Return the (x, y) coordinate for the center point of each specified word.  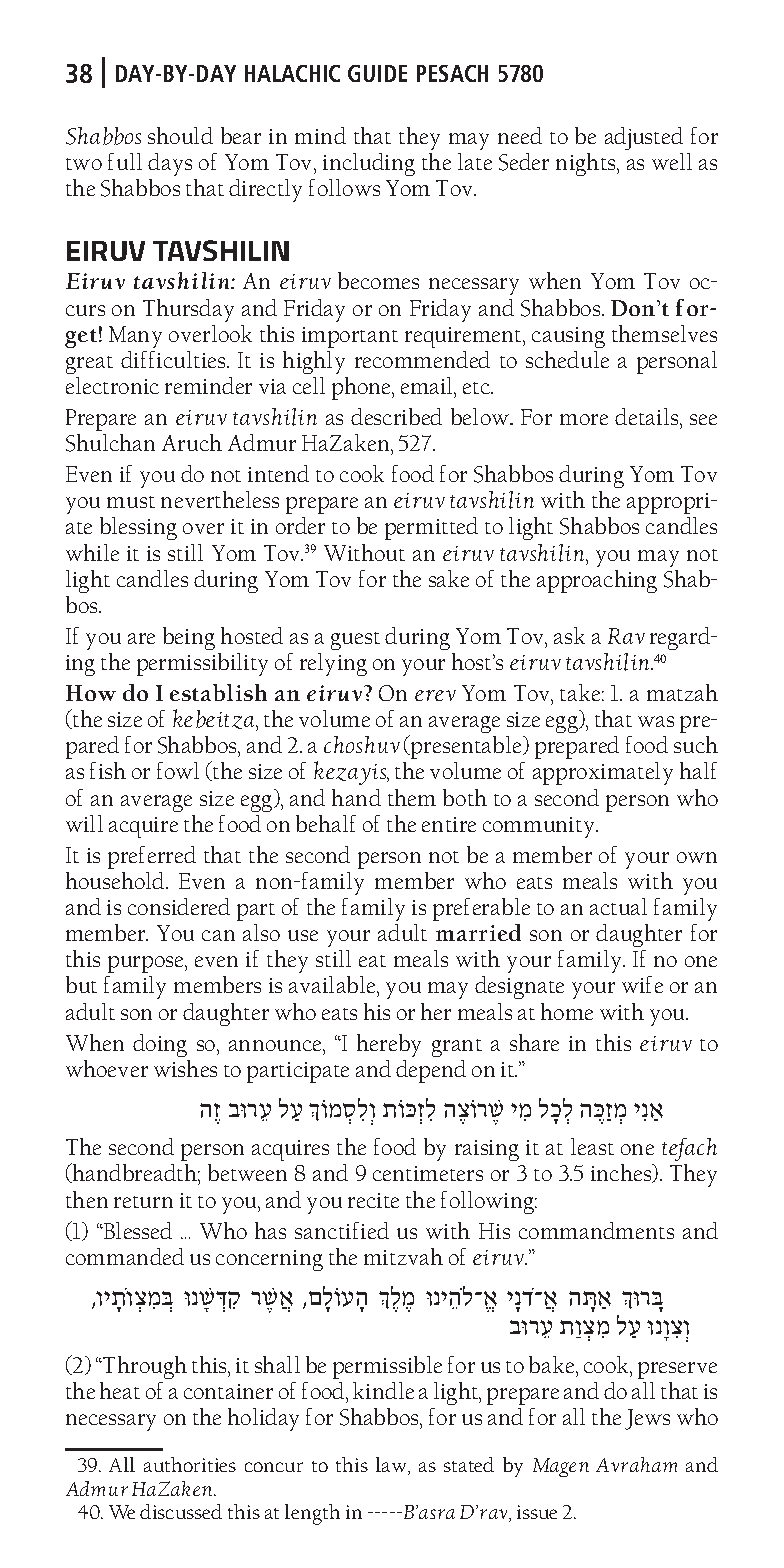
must (131, 502)
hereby (389, 1045)
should (180, 135)
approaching (597, 581)
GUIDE (377, 73)
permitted (431, 528)
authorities (190, 1464)
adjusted (644, 138)
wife (642, 984)
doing (160, 1045)
